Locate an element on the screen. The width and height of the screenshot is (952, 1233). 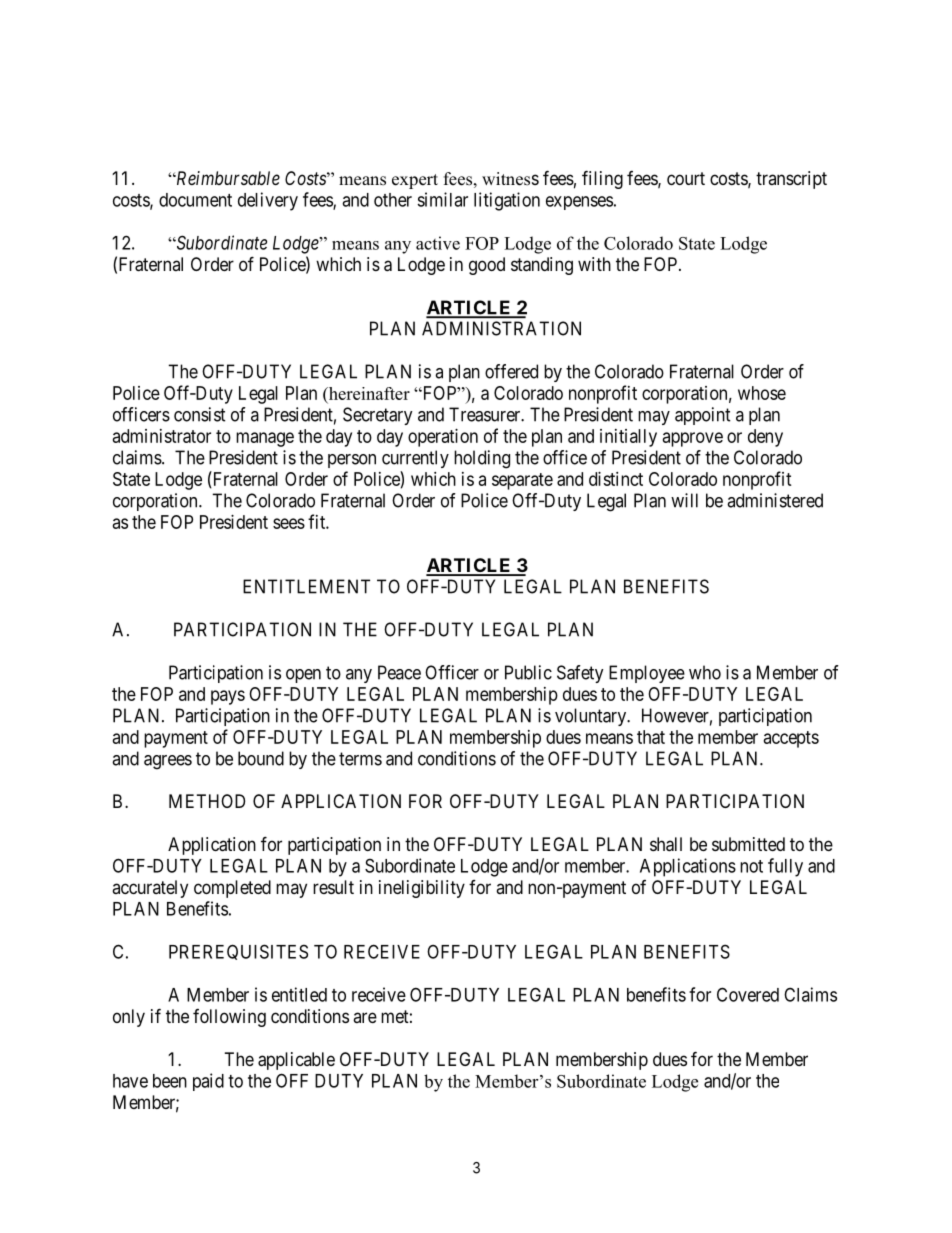
court is located at coordinates (686, 178).
